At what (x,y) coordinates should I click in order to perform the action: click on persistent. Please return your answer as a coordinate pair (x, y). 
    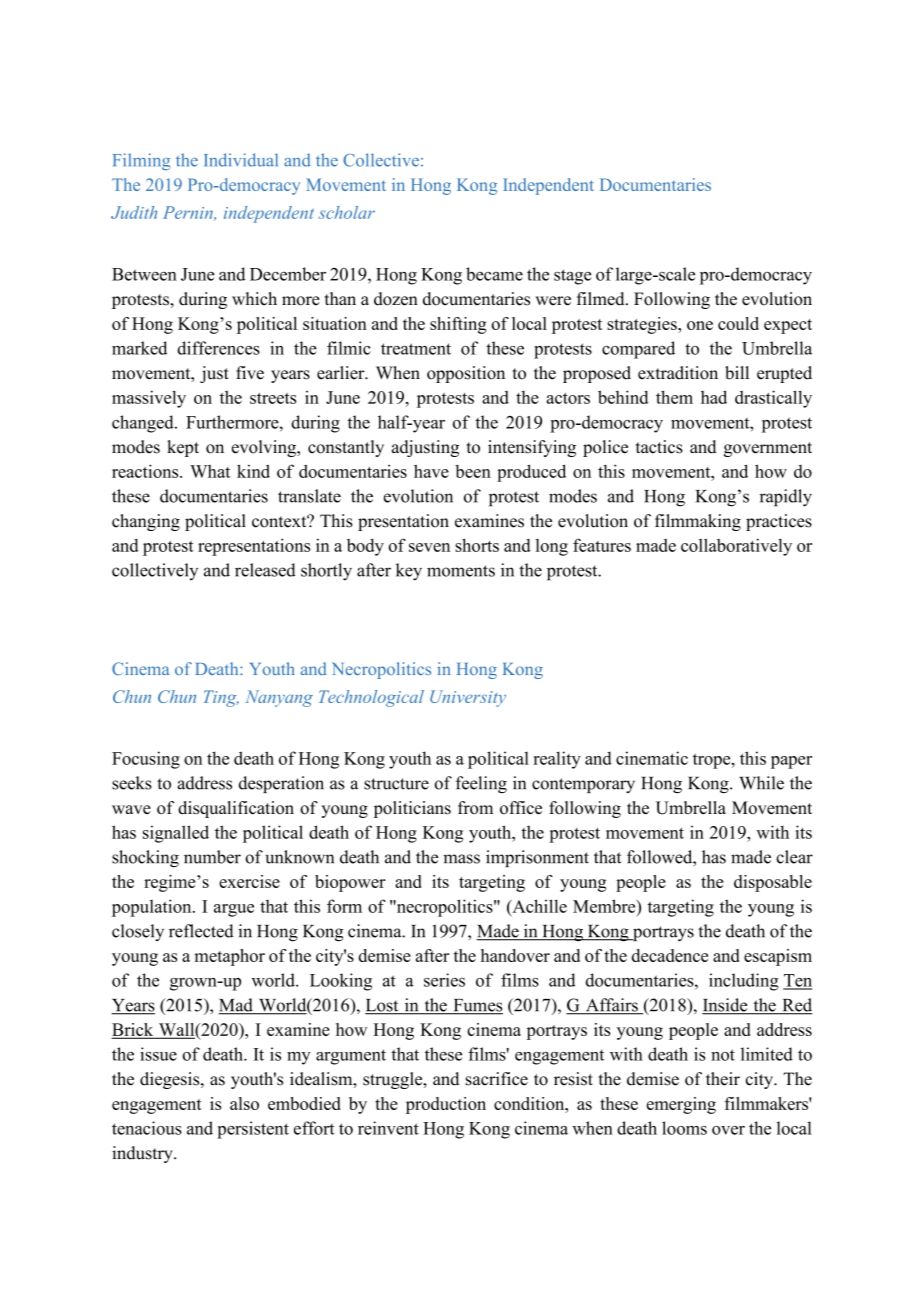
    Looking at the image, I should click on (253, 1130).
